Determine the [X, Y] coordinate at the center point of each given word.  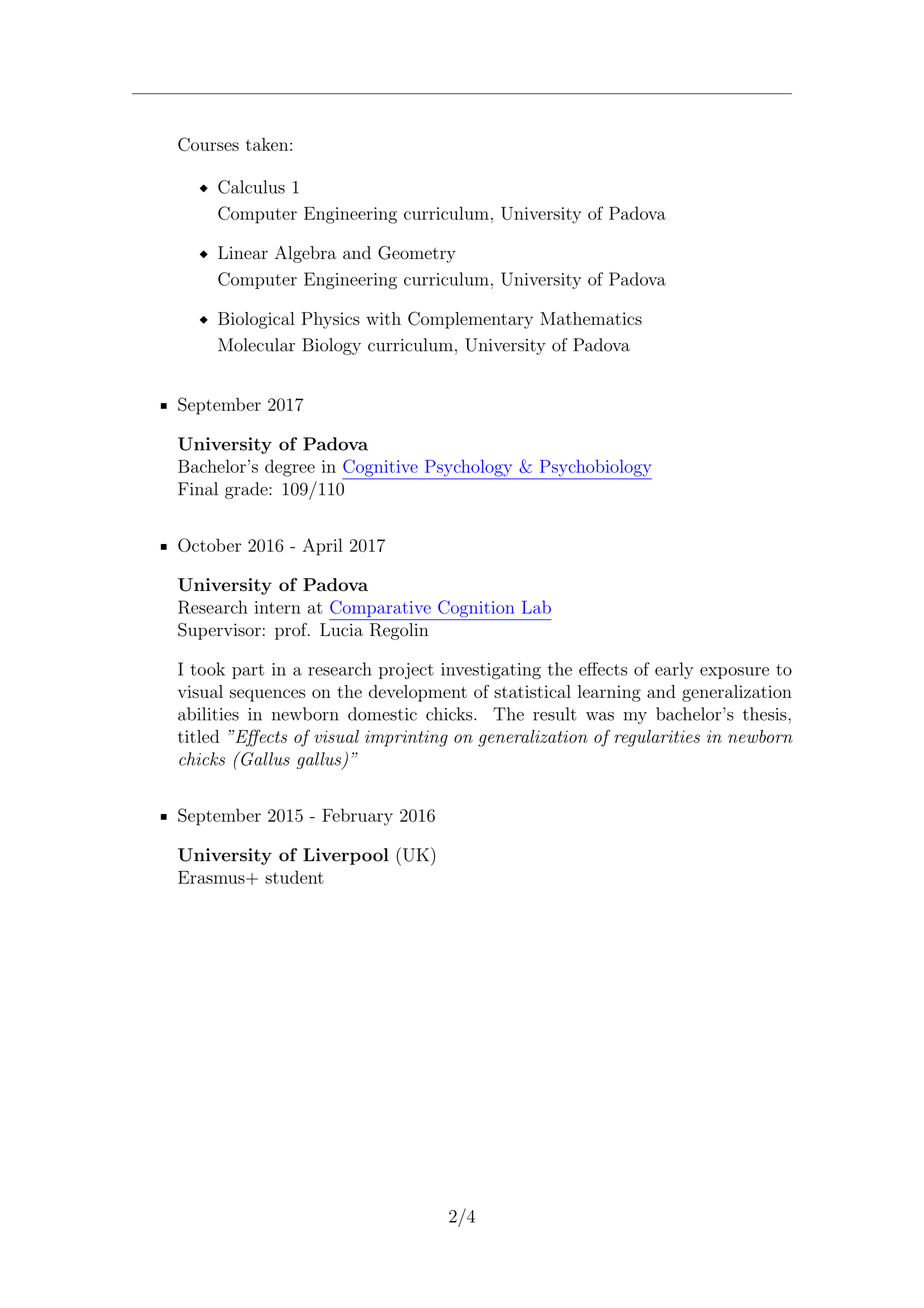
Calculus [251, 187]
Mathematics [591, 318]
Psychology [468, 469]
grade [247, 490]
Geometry [417, 254]
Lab [536, 607]
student [294, 877]
